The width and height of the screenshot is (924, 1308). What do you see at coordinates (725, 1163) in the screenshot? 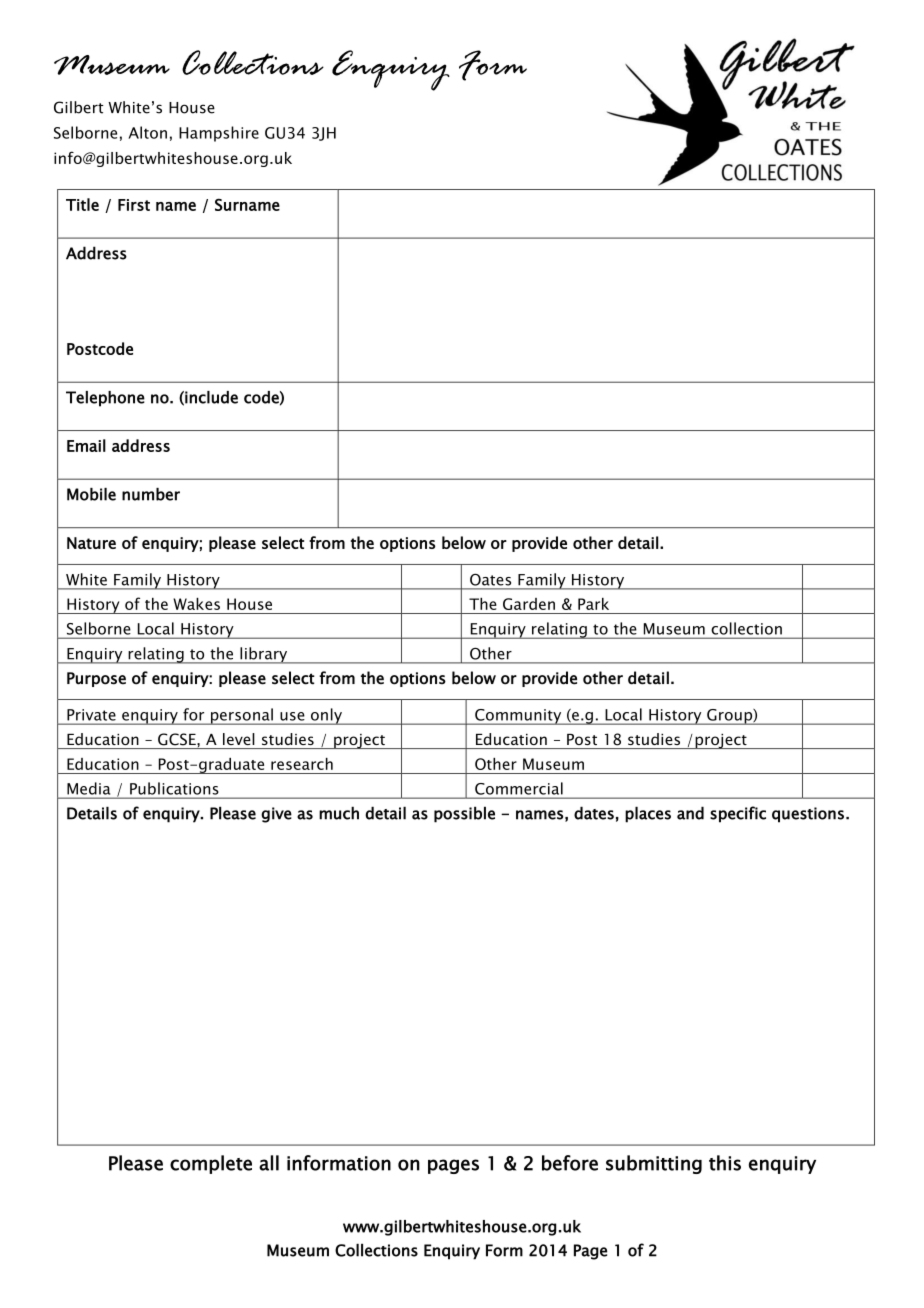
I see `this` at bounding box center [725, 1163].
